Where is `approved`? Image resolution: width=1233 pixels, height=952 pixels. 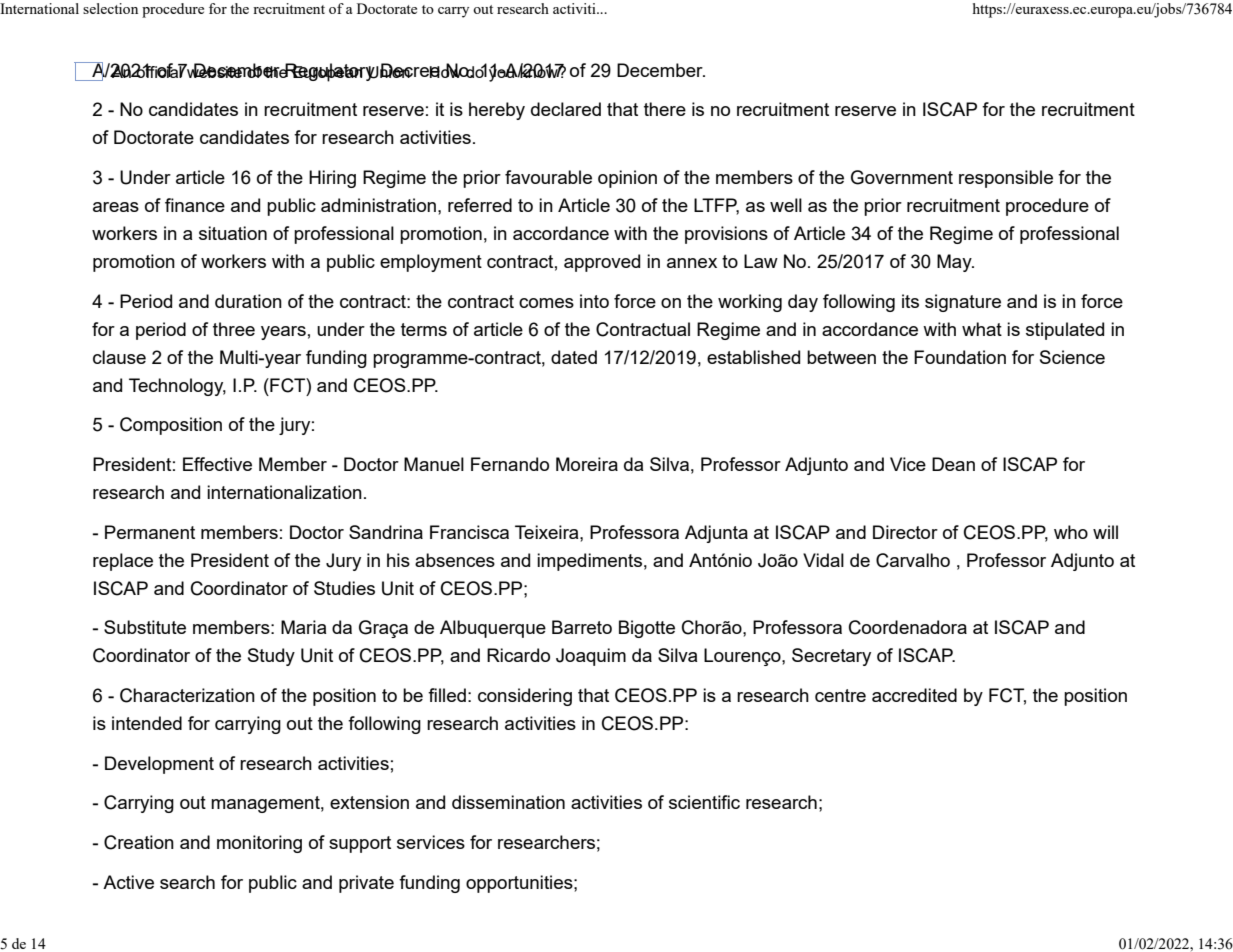 approved is located at coordinates (602, 263).
